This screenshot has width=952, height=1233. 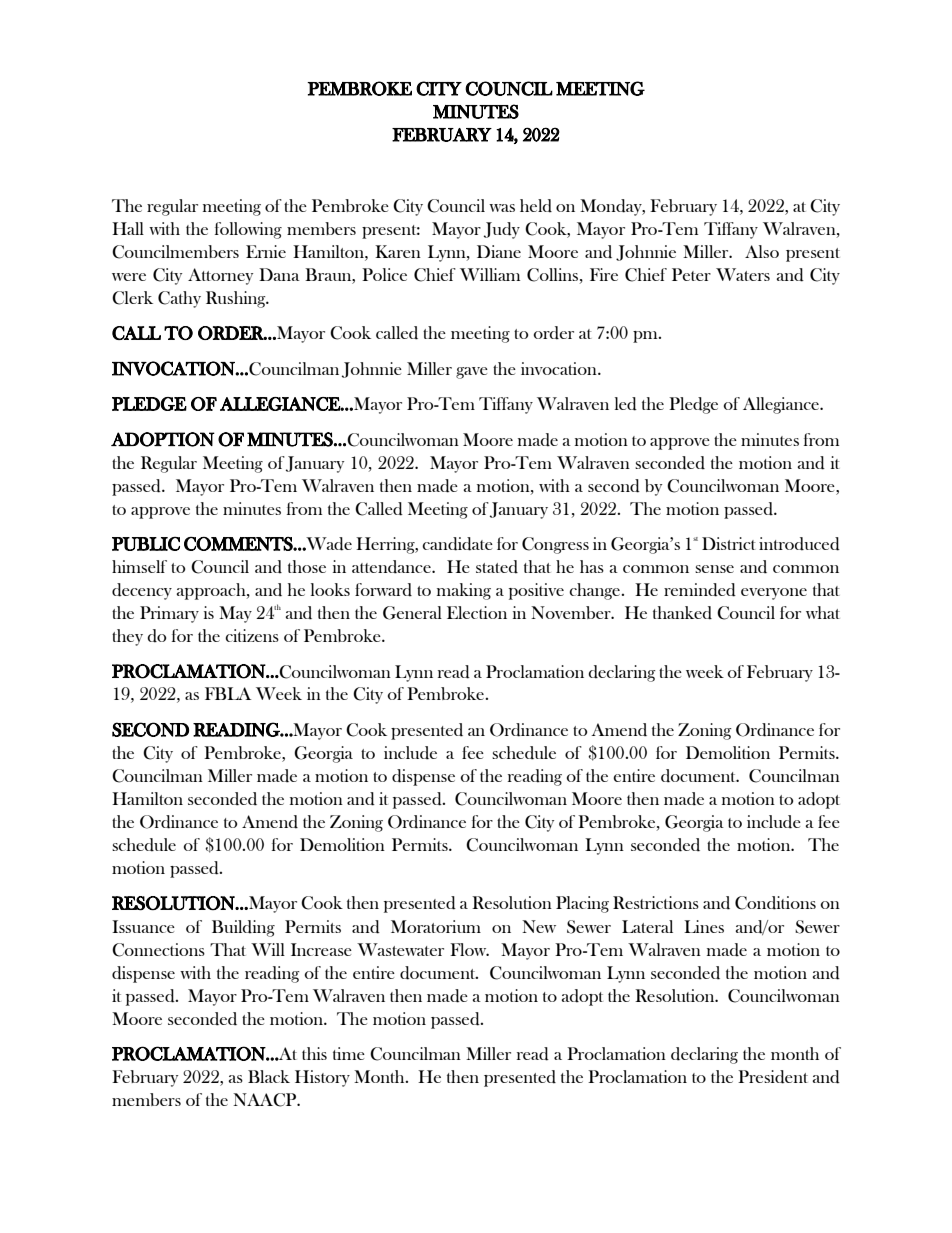 I want to click on Judy, so click(x=502, y=230).
